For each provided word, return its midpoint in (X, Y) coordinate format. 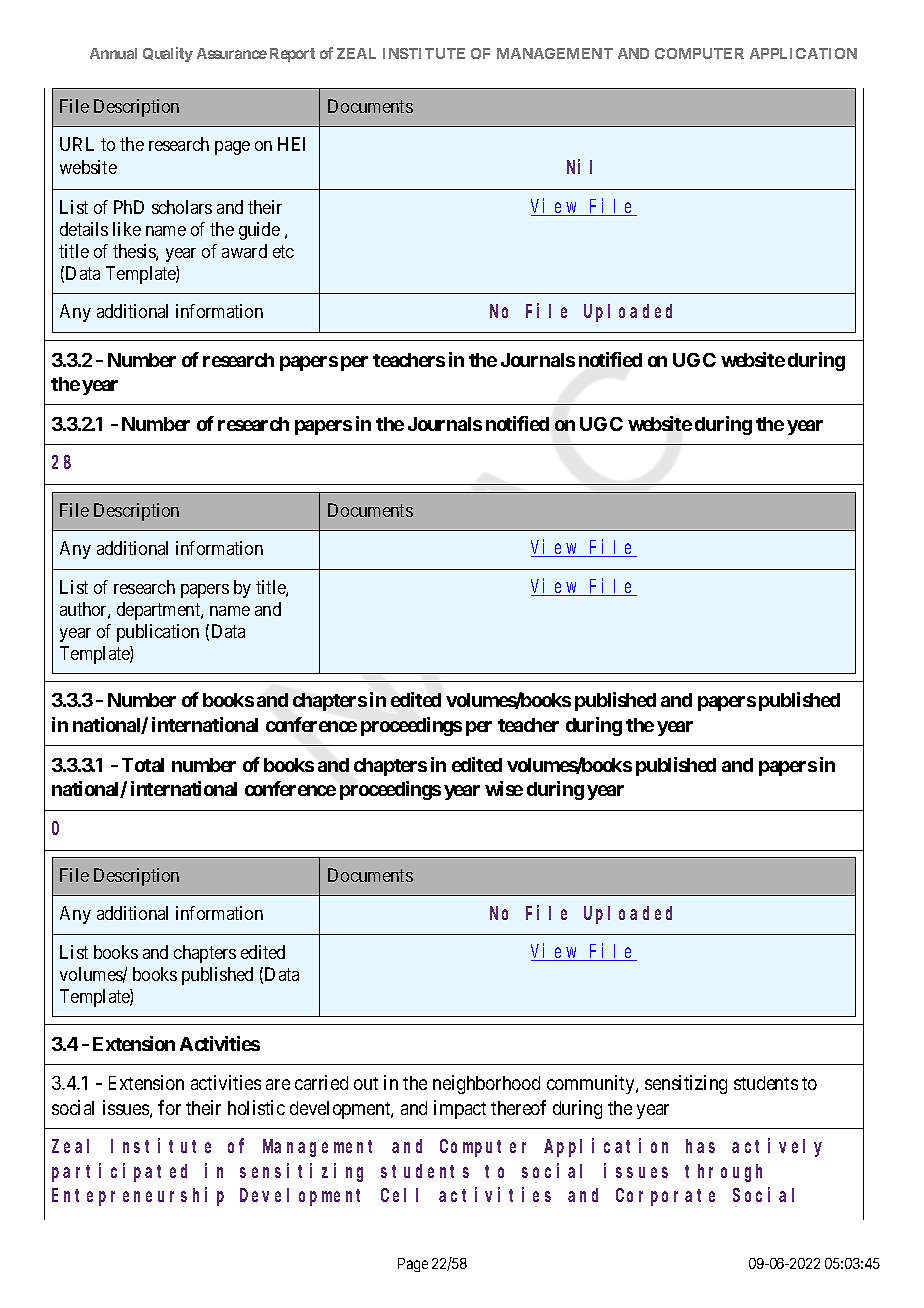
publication (158, 633)
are (278, 1084)
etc (283, 251)
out (366, 1083)
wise (504, 788)
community (592, 1084)
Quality (168, 54)
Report (292, 55)
